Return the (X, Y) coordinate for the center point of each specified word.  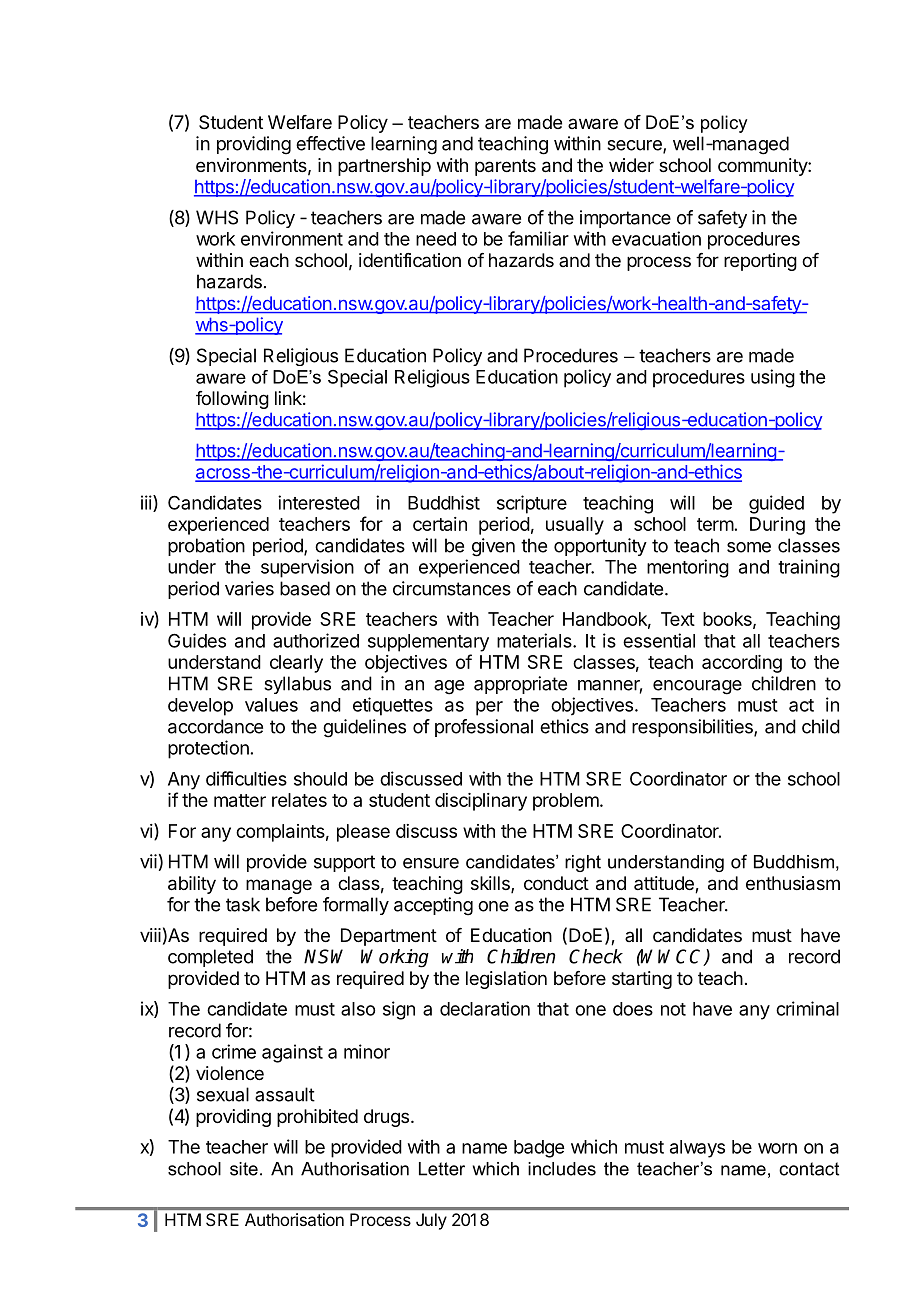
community (763, 167)
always (697, 1149)
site (244, 1169)
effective (330, 143)
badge (539, 1149)
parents (505, 167)
